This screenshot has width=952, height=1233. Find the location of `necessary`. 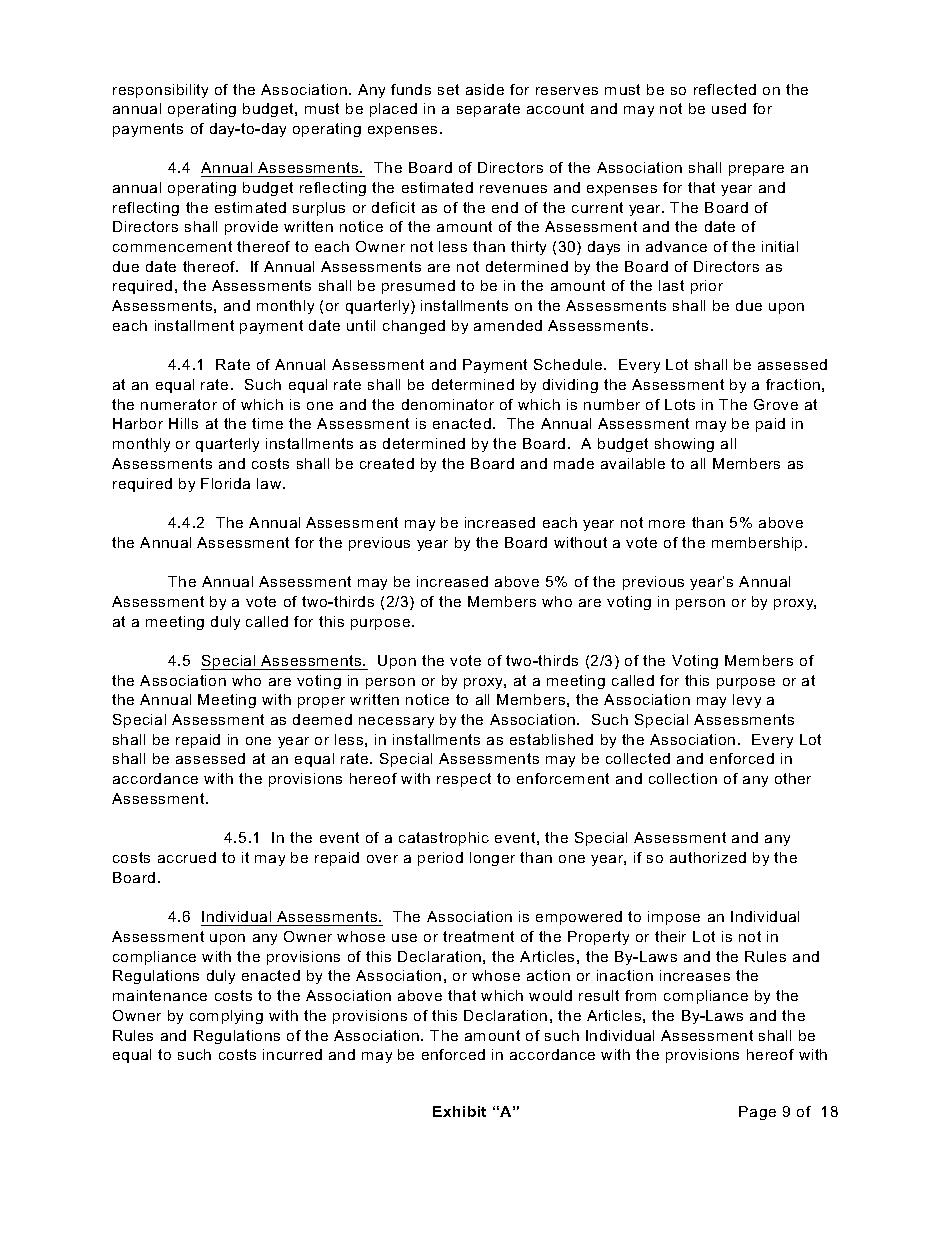

necessary is located at coordinates (396, 722).
